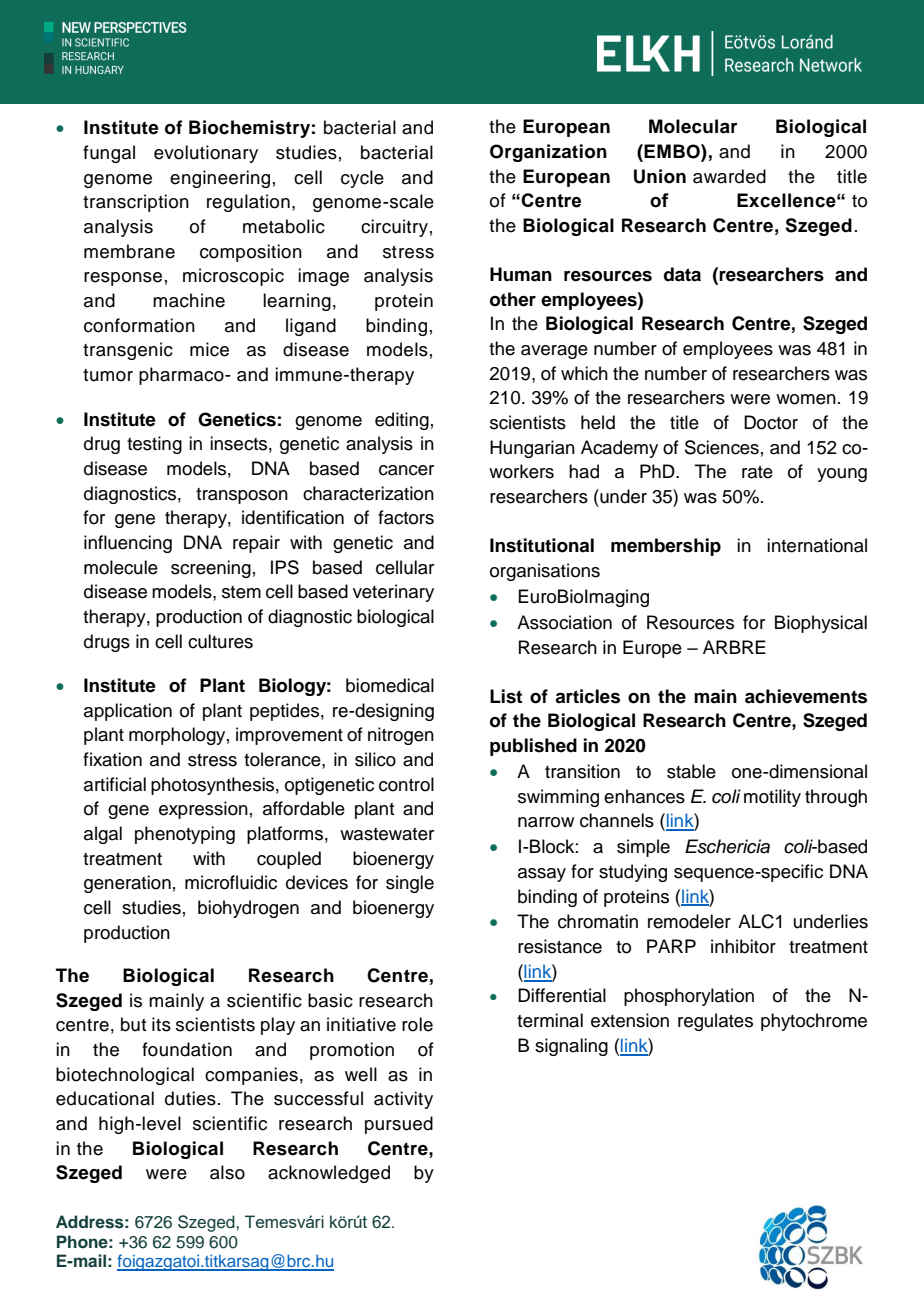 Image resolution: width=924 pixels, height=1308 pixels. I want to click on ARBRE, so click(734, 647).
